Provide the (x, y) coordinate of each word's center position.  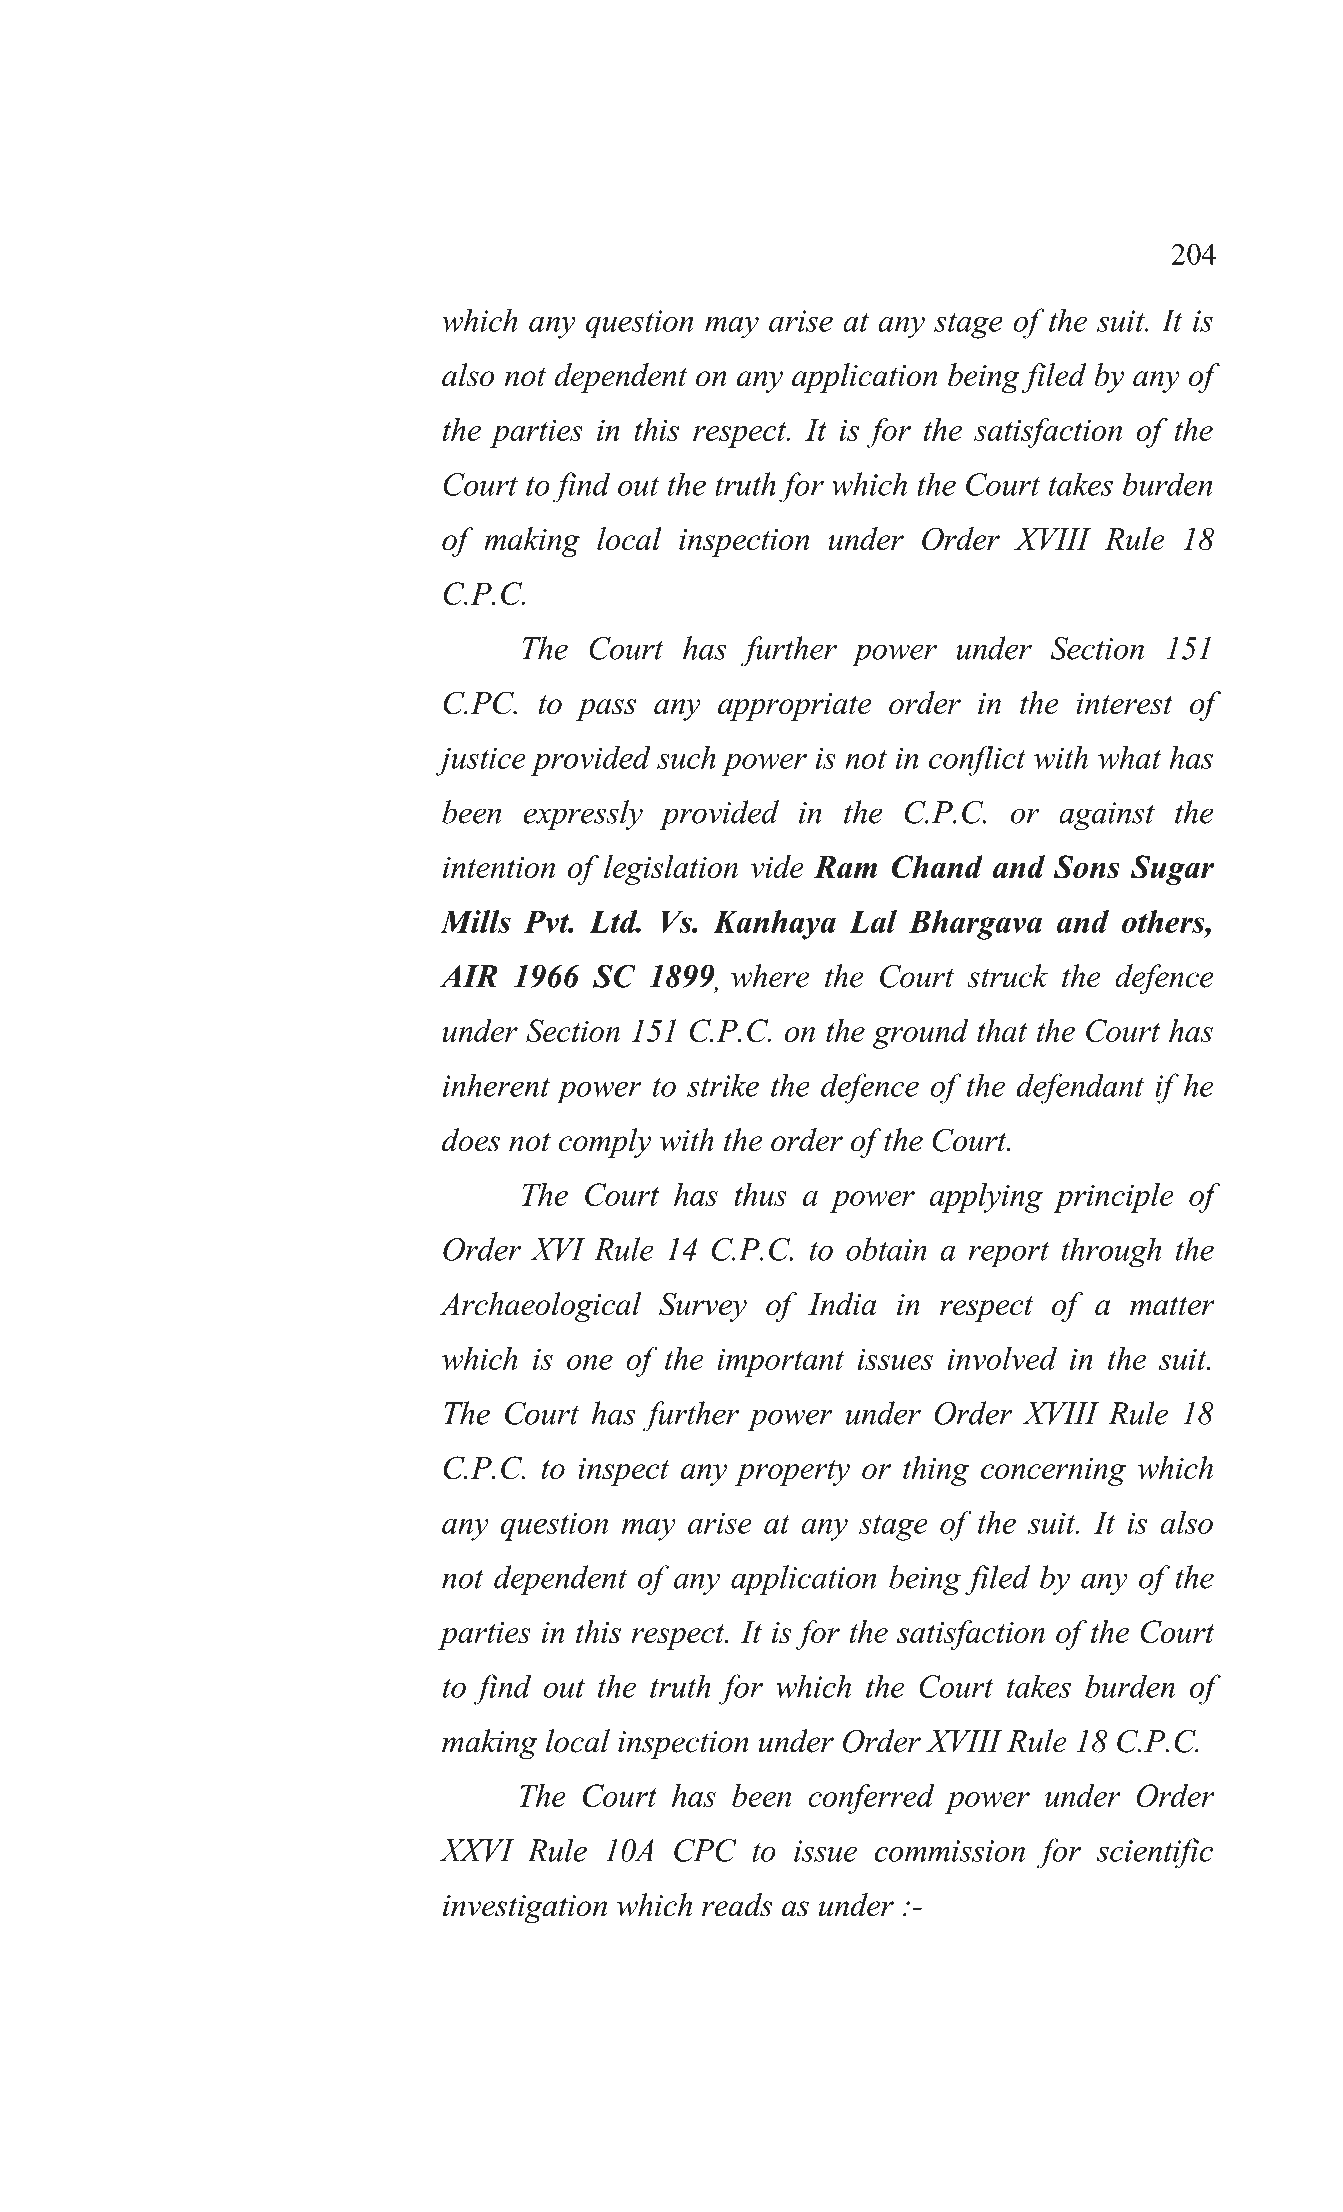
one (590, 1362)
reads (737, 1905)
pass (606, 710)
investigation (525, 1909)
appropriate (795, 707)
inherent (496, 1085)
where (770, 976)
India (842, 1304)
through (1111, 1252)
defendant (1080, 1088)
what (1129, 757)
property (792, 1473)
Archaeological (540, 1307)
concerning (1053, 1472)
